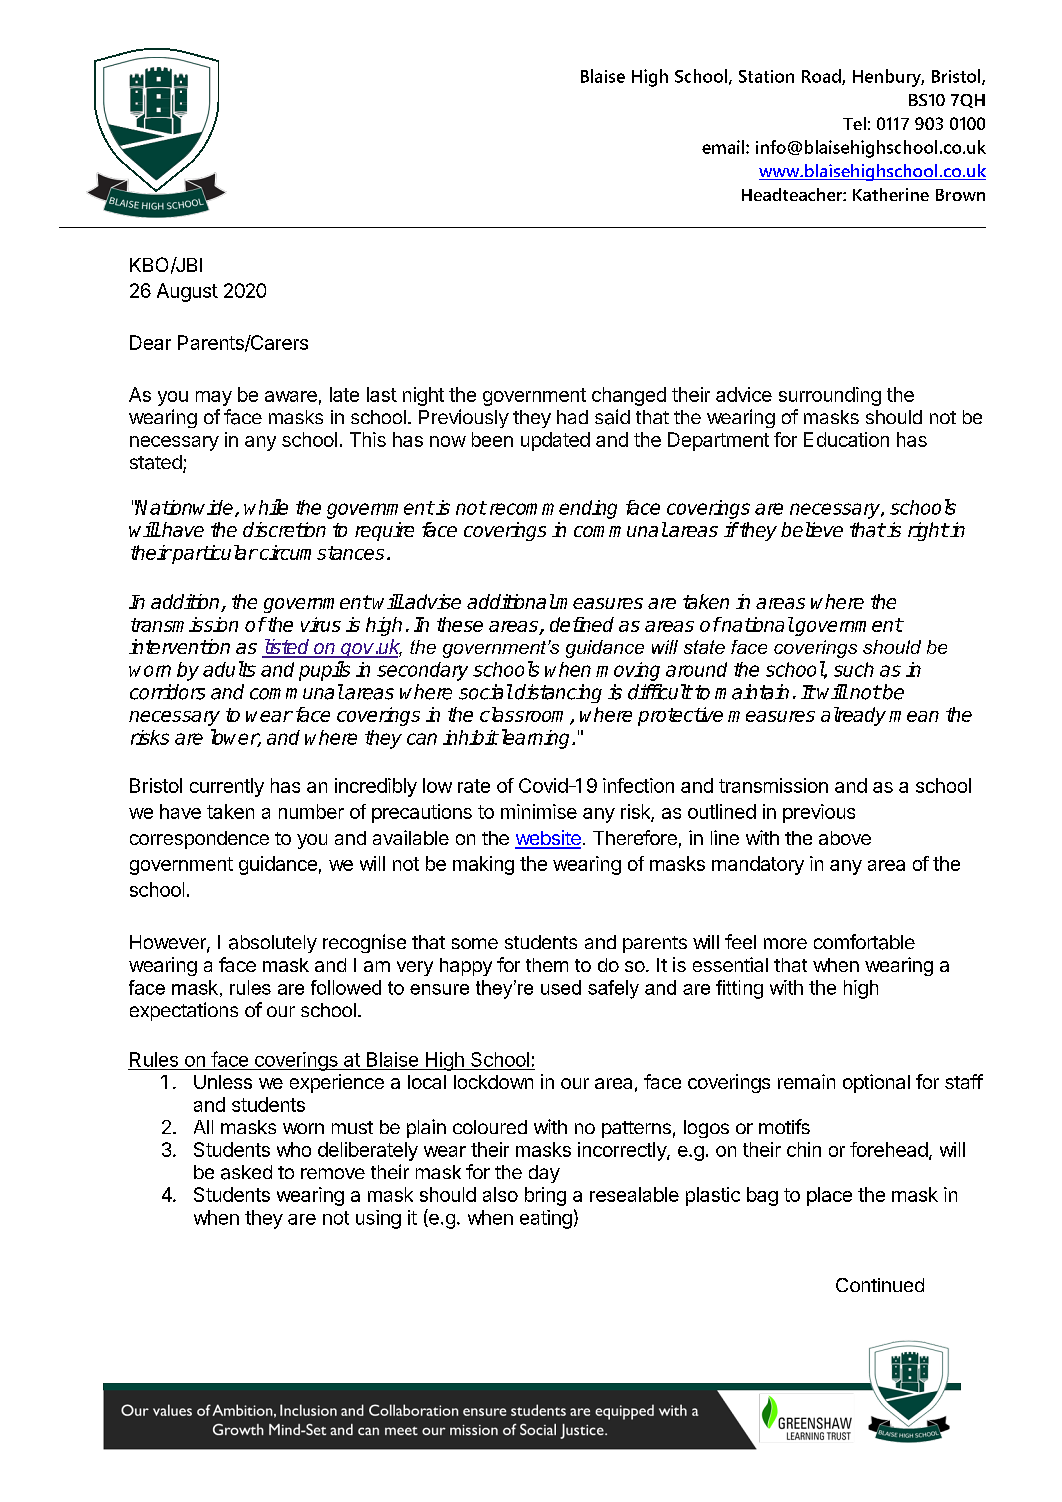 The width and height of the screenshot is (1062, 1502). Describe the element at coordinates (547, 965) in the screenshot. I see `them` at that location.
